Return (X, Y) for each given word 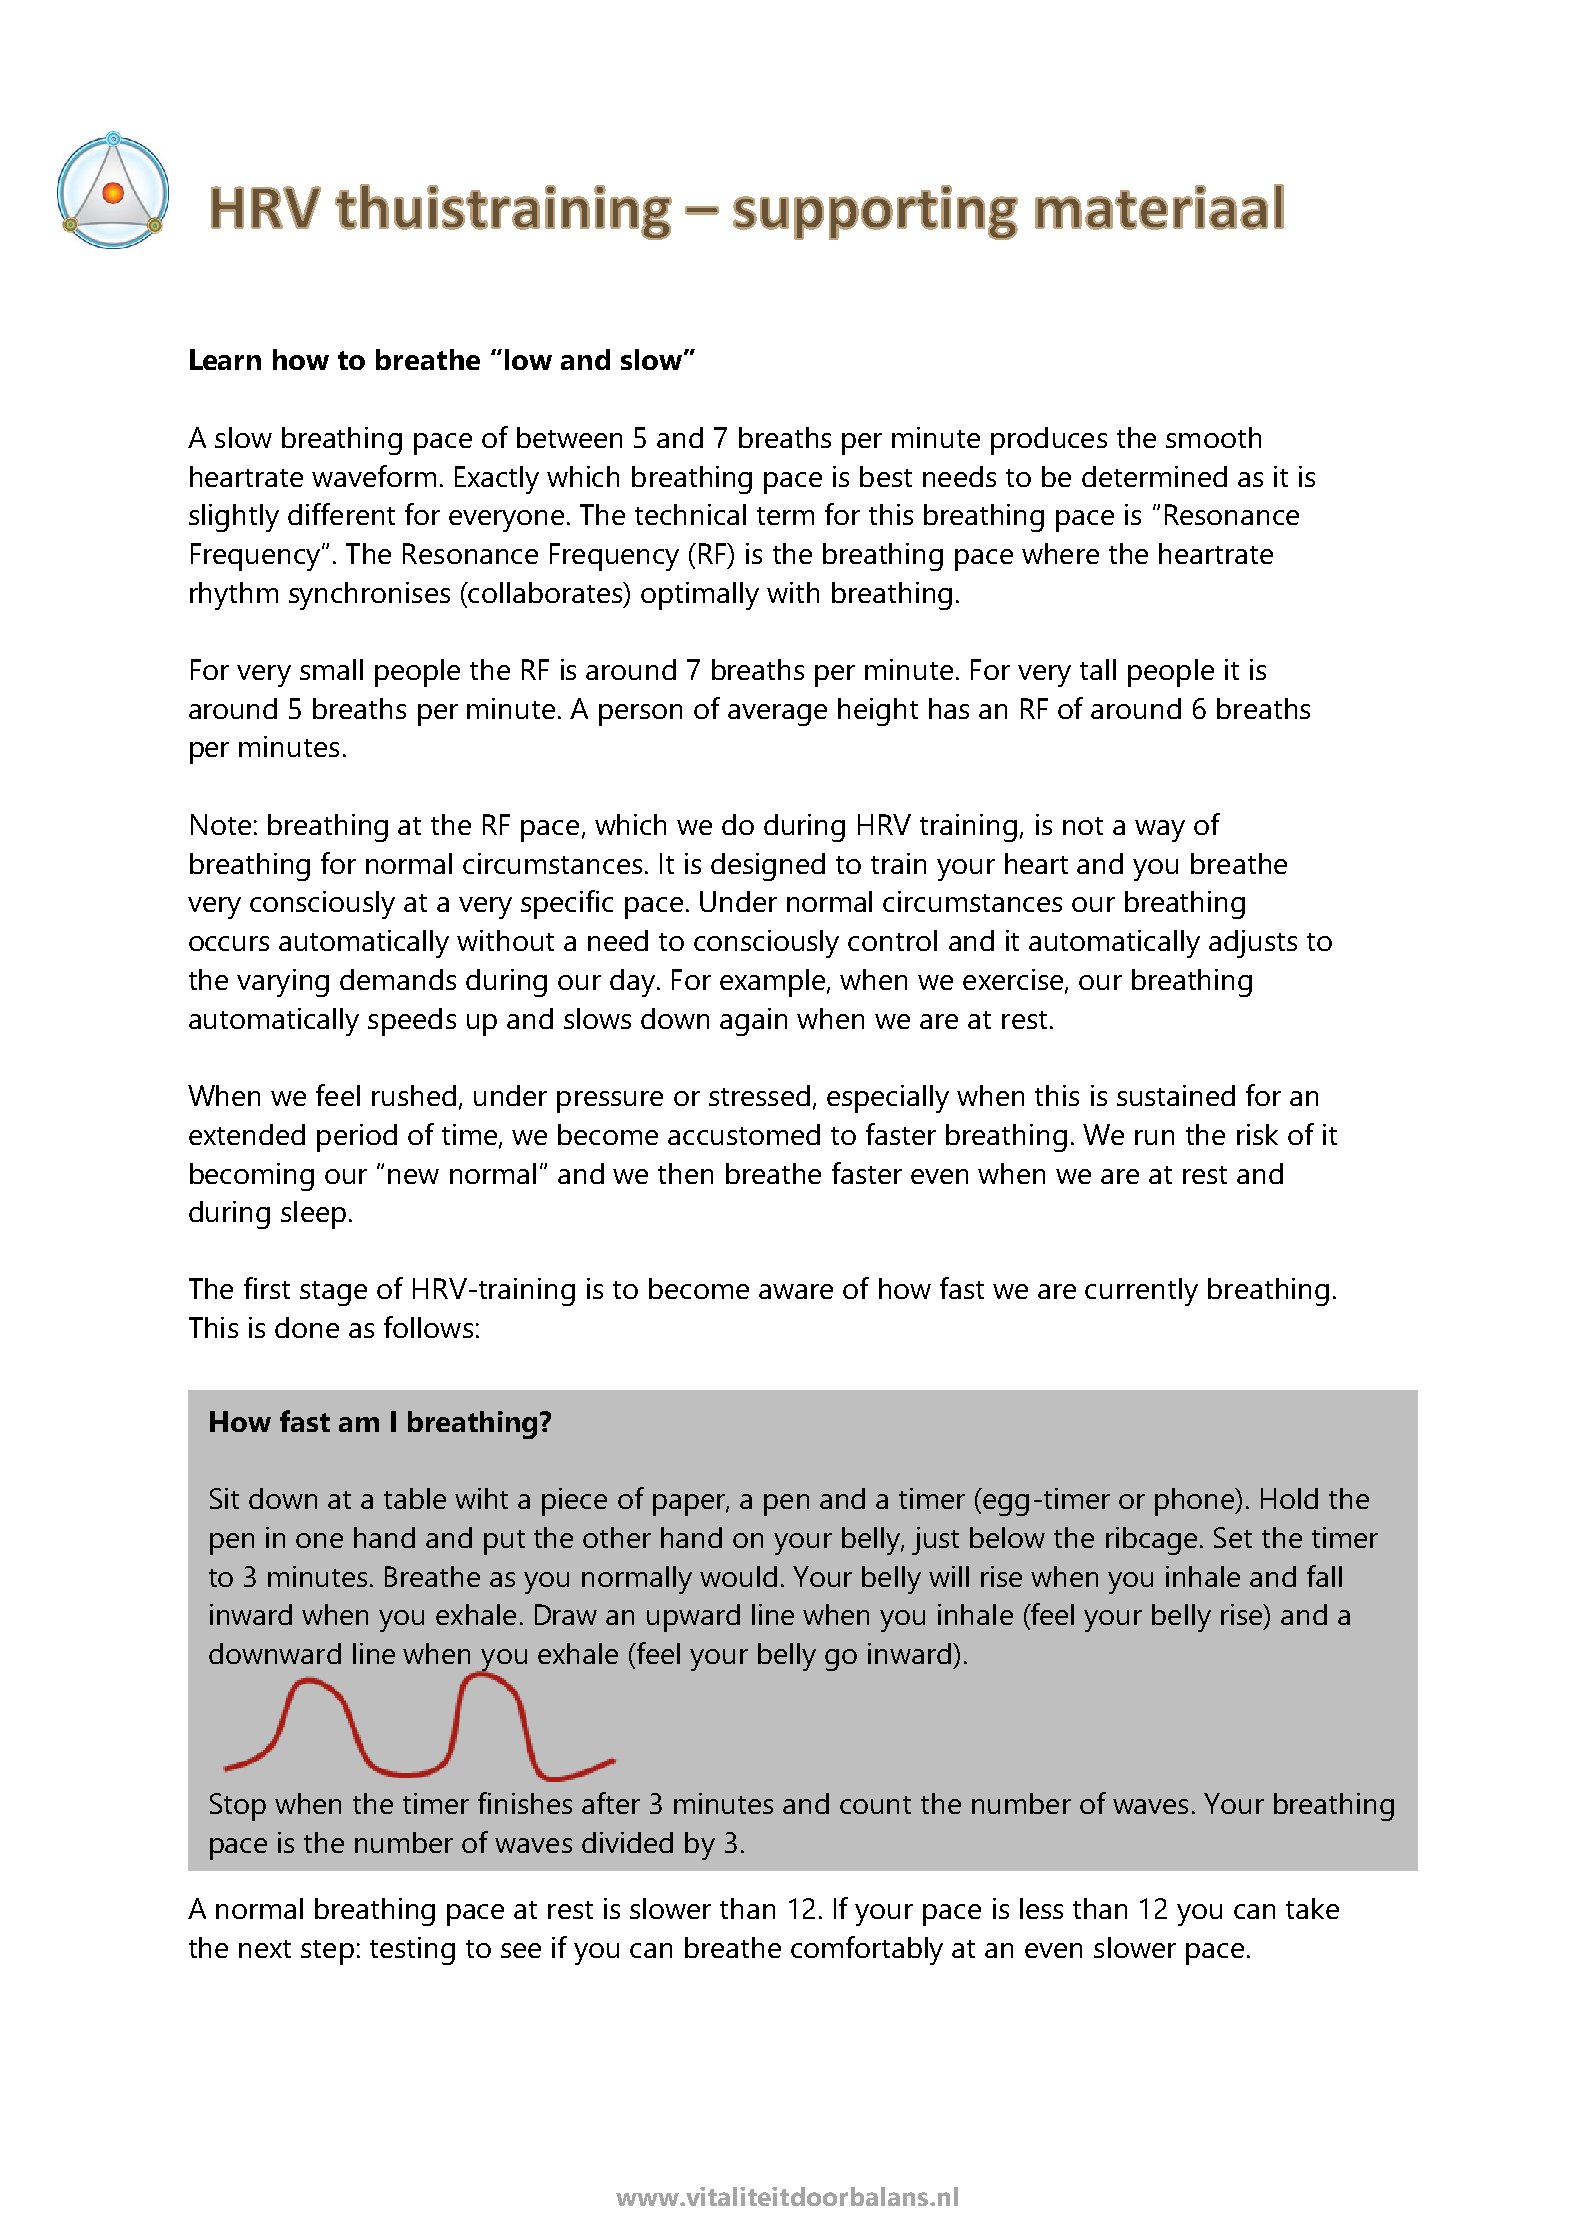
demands (398, 979)
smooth (1213, 437)
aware (796, 1291)
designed (768, 867)
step (327, 1952)
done (307, 1327)
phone (1196, 1502)
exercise (1014, 981)
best (886, 476)
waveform (374, 476)
